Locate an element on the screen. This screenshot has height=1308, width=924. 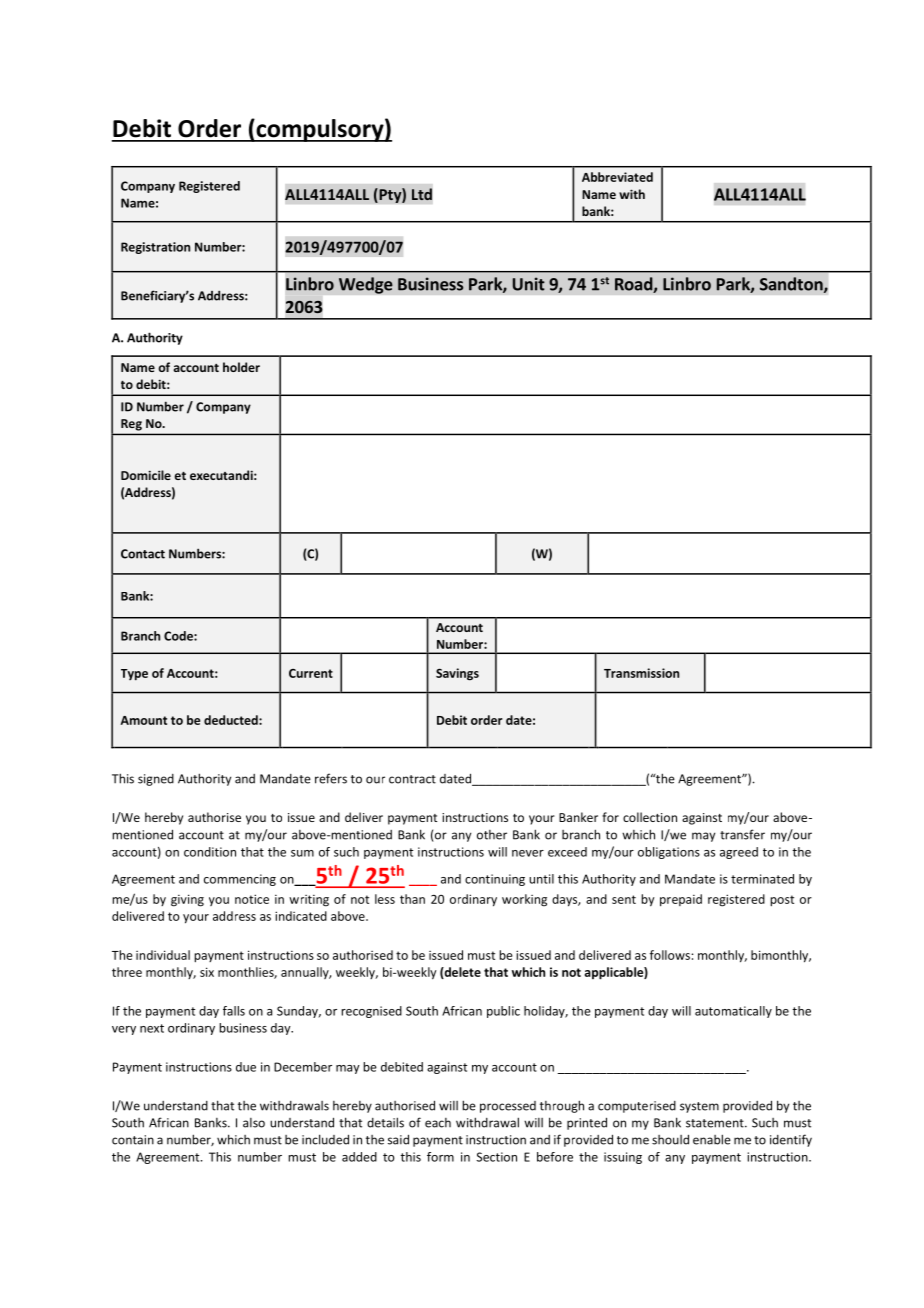
Ltd is located at coordinates (422, 194).
